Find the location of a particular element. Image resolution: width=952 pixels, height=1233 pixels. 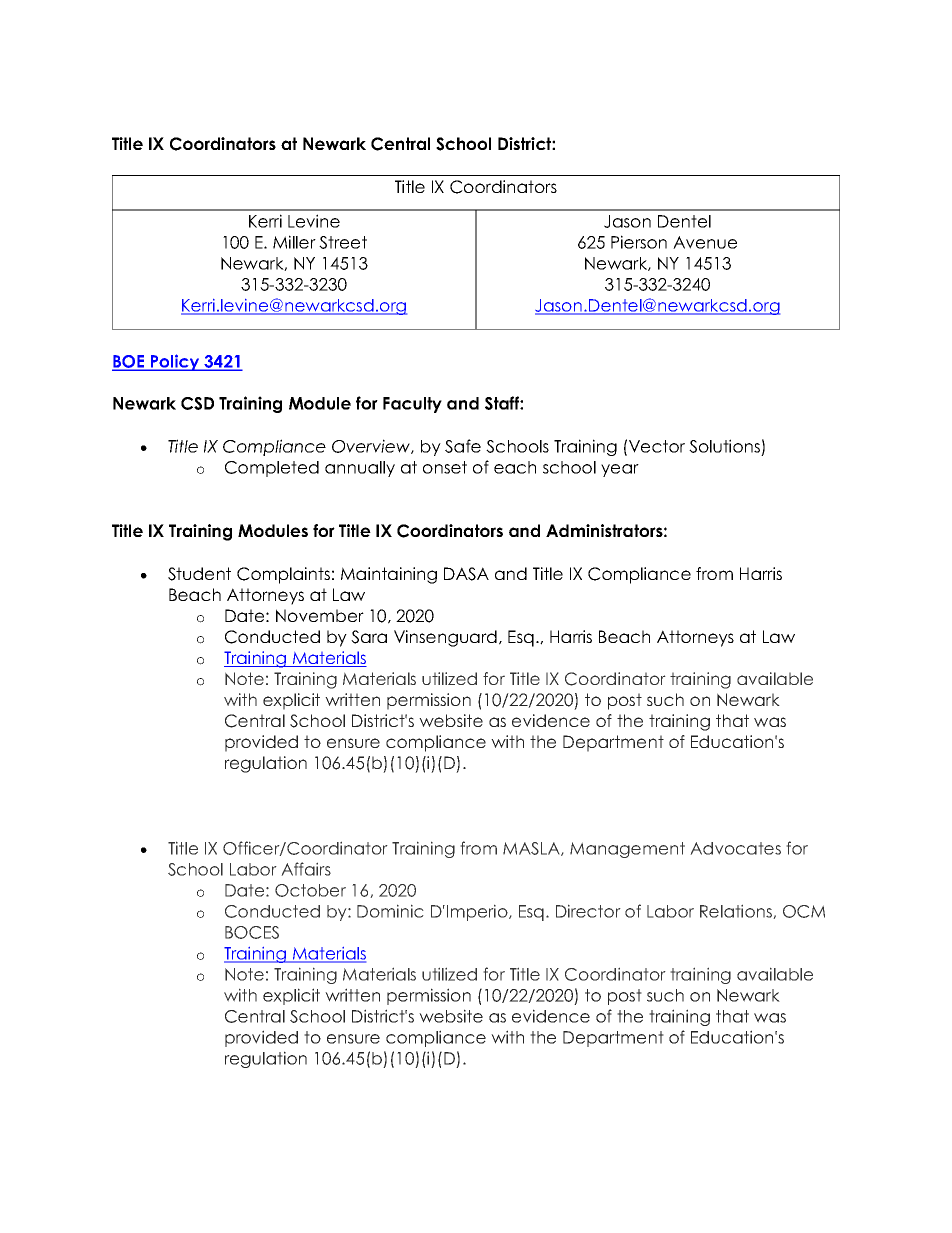

Student is located at coordinates (199, 574).
